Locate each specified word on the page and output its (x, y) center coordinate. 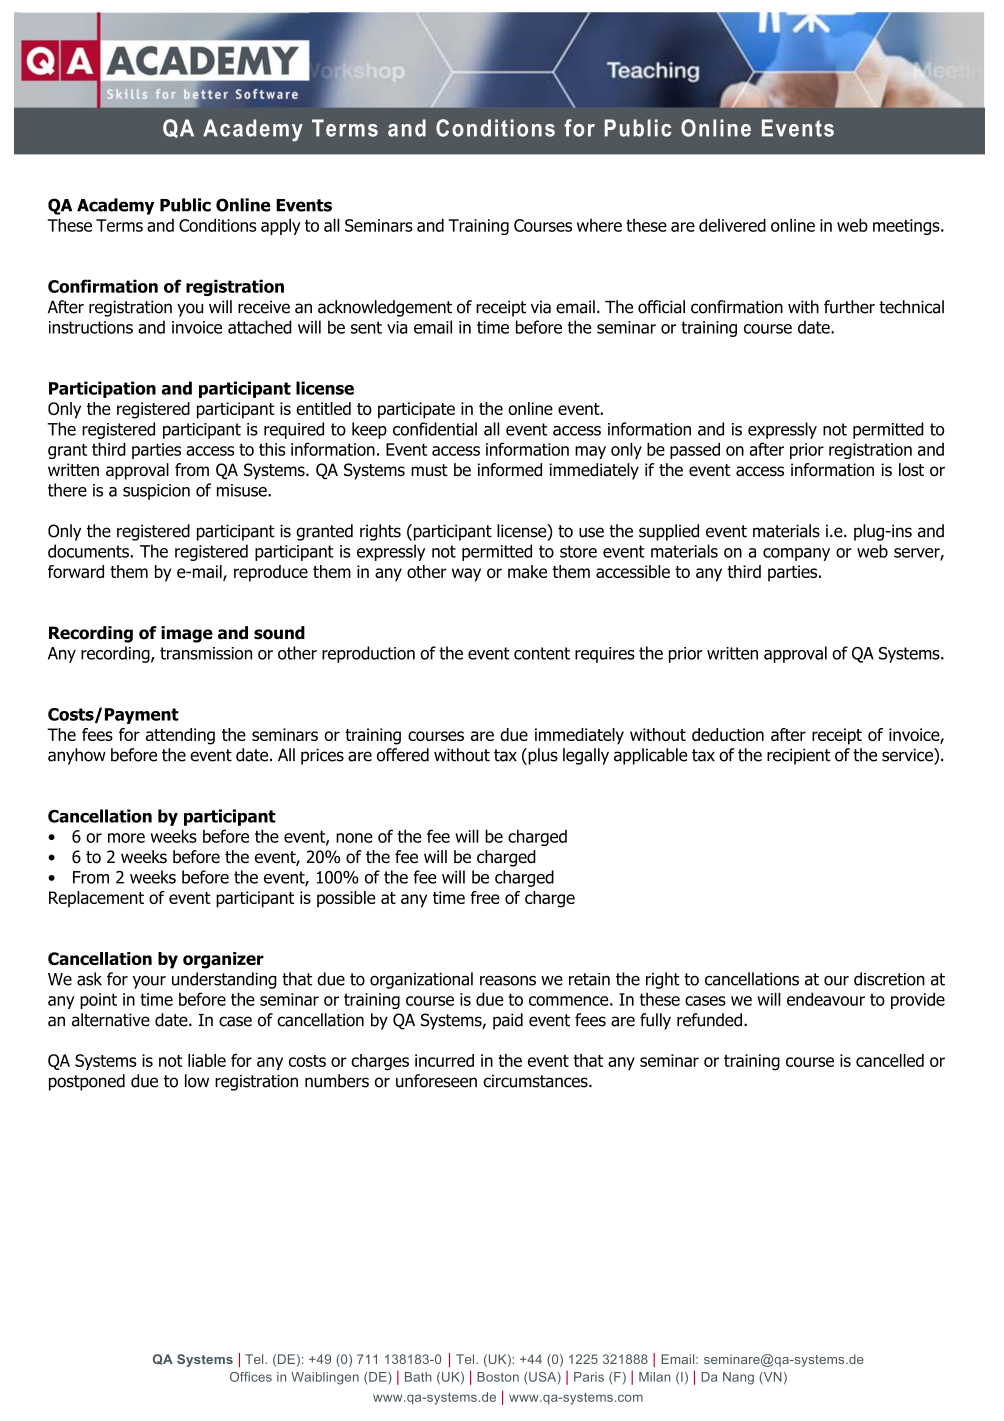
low (197, 1081)
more (126, 838)
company (796, 554)
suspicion (156, 492)
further (849, 307)
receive (264, 307)
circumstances (536, 1081)
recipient (799, 756)
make (527, 571)
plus (542, 756)
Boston (498, 1377)
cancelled (890, 1060)
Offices (251, 1377)
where (599, 225)
